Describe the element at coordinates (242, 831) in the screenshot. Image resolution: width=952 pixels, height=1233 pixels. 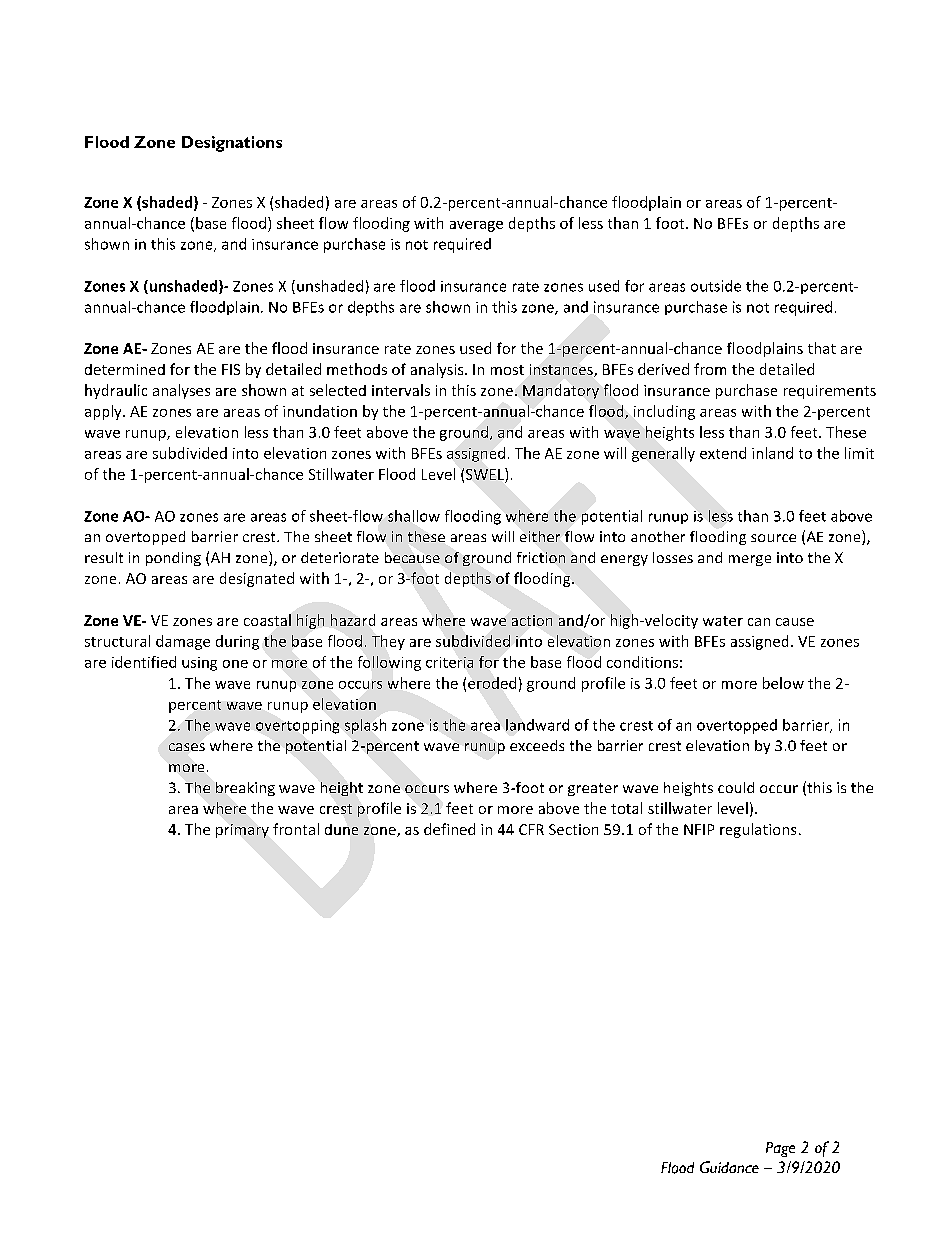
I see `primary` at that location.
